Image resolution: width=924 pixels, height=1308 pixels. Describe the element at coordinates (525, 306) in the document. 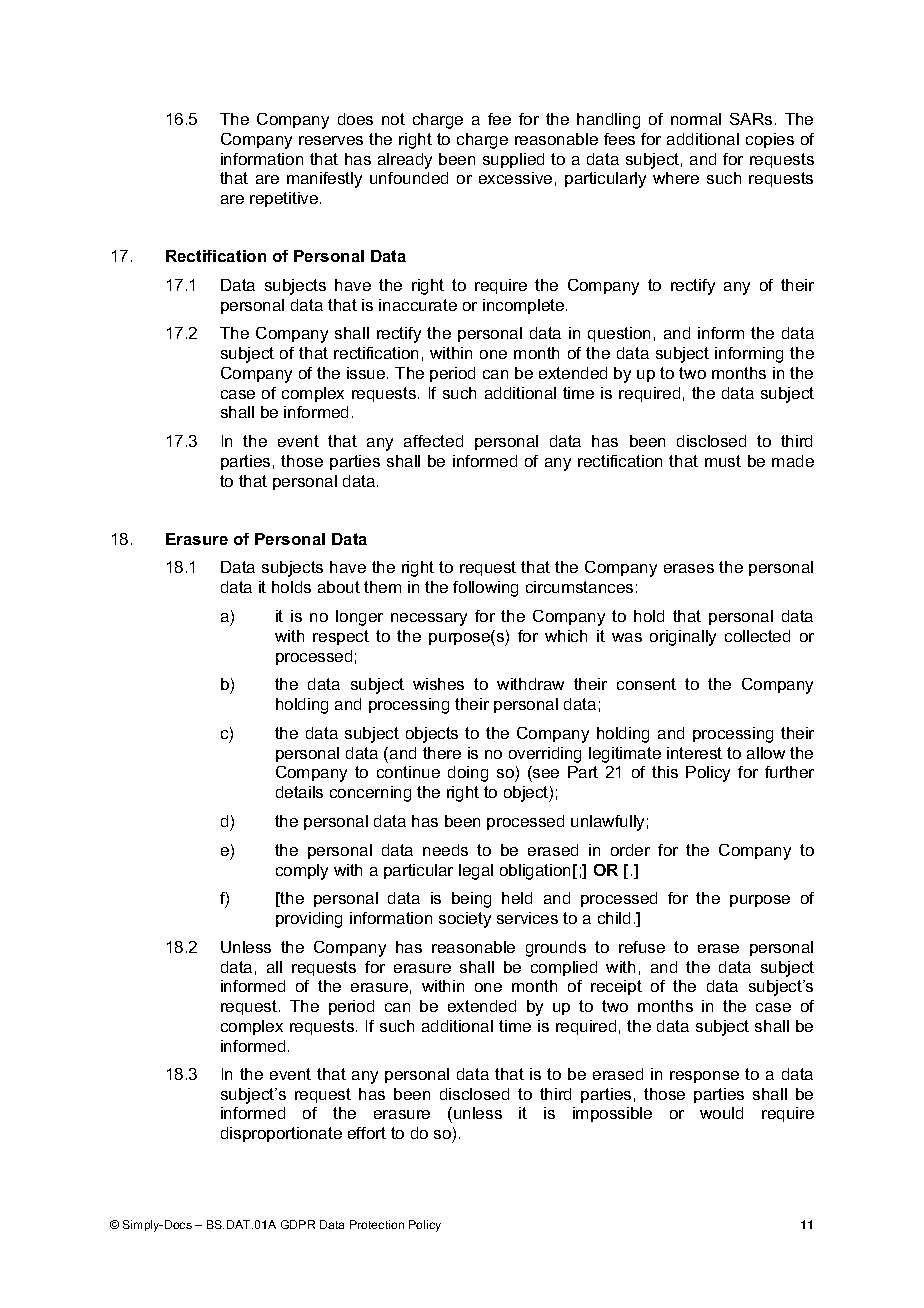

I see `incomplete` at that location.
